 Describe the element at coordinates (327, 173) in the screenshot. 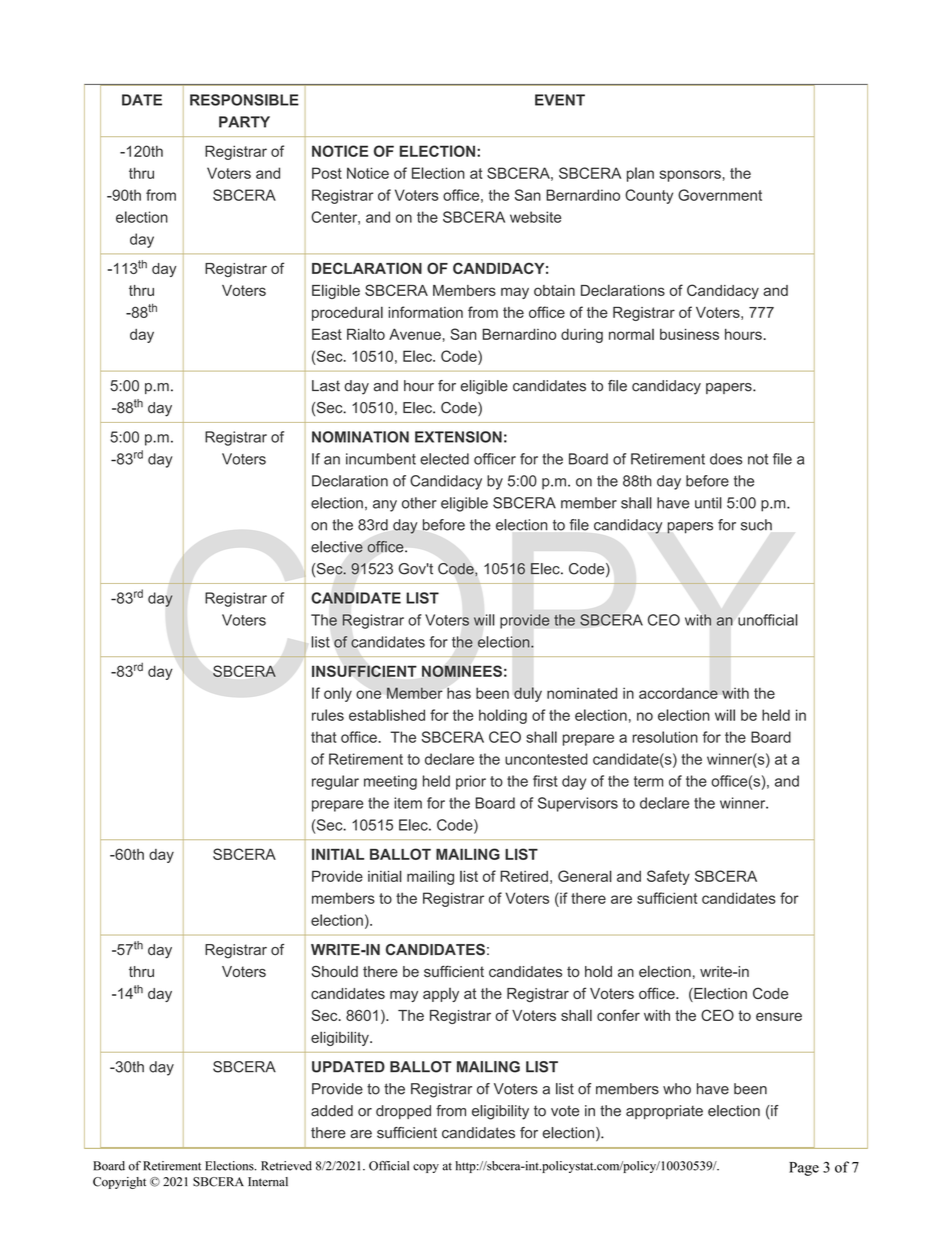

I see `Post` at that location.
